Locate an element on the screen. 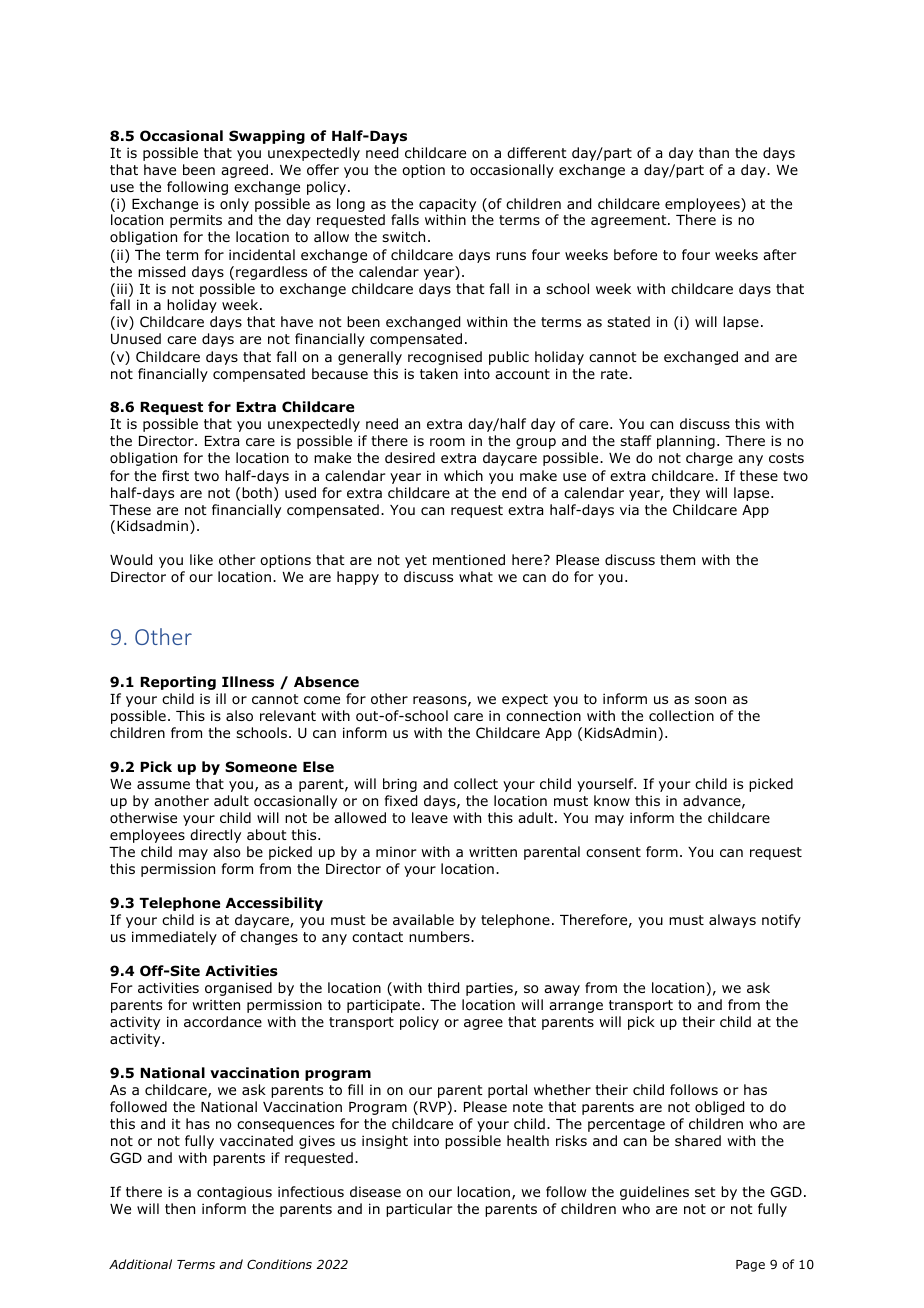  only is located at coordinates (234, 205).
